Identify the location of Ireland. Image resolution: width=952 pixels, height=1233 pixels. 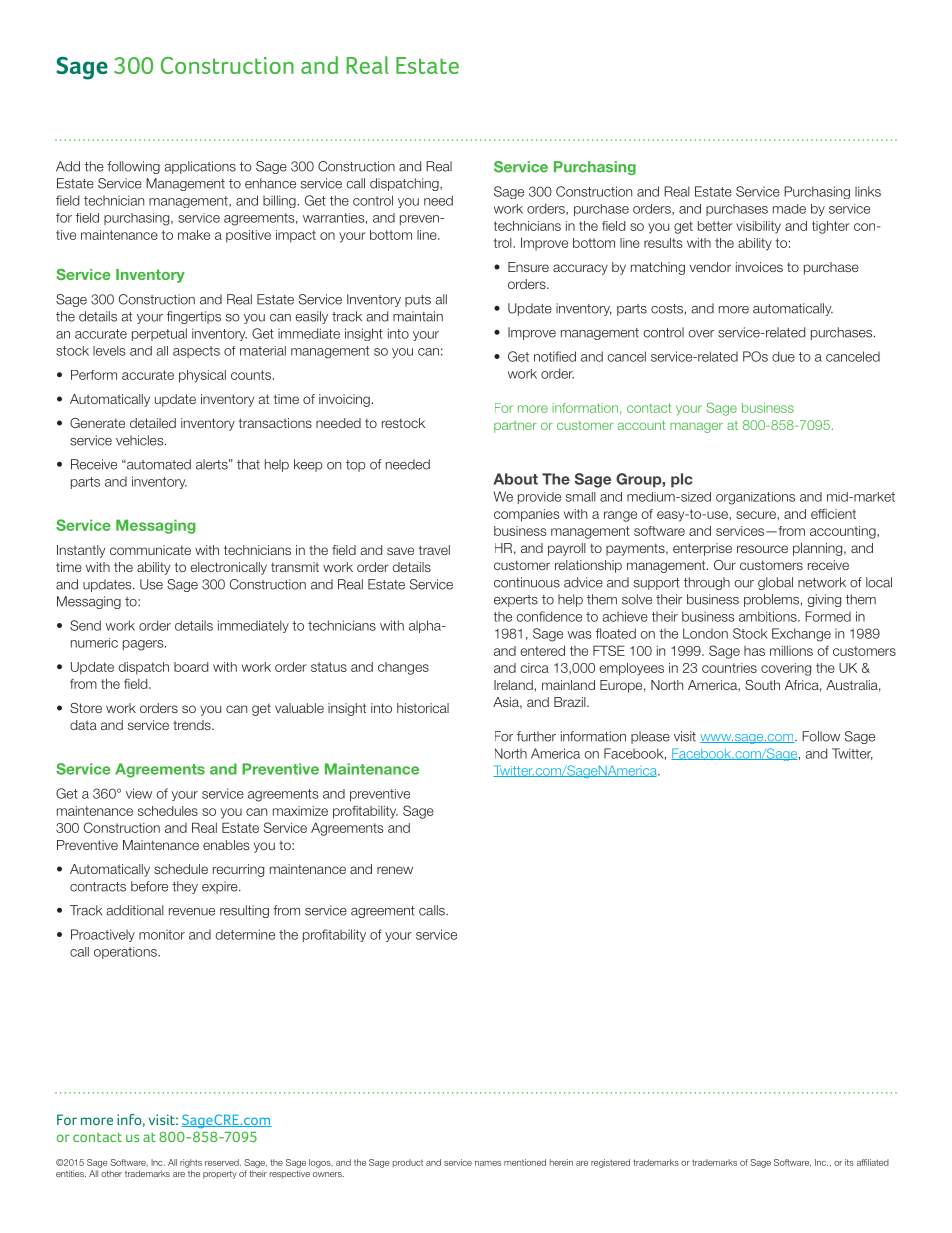
(513, 685).
